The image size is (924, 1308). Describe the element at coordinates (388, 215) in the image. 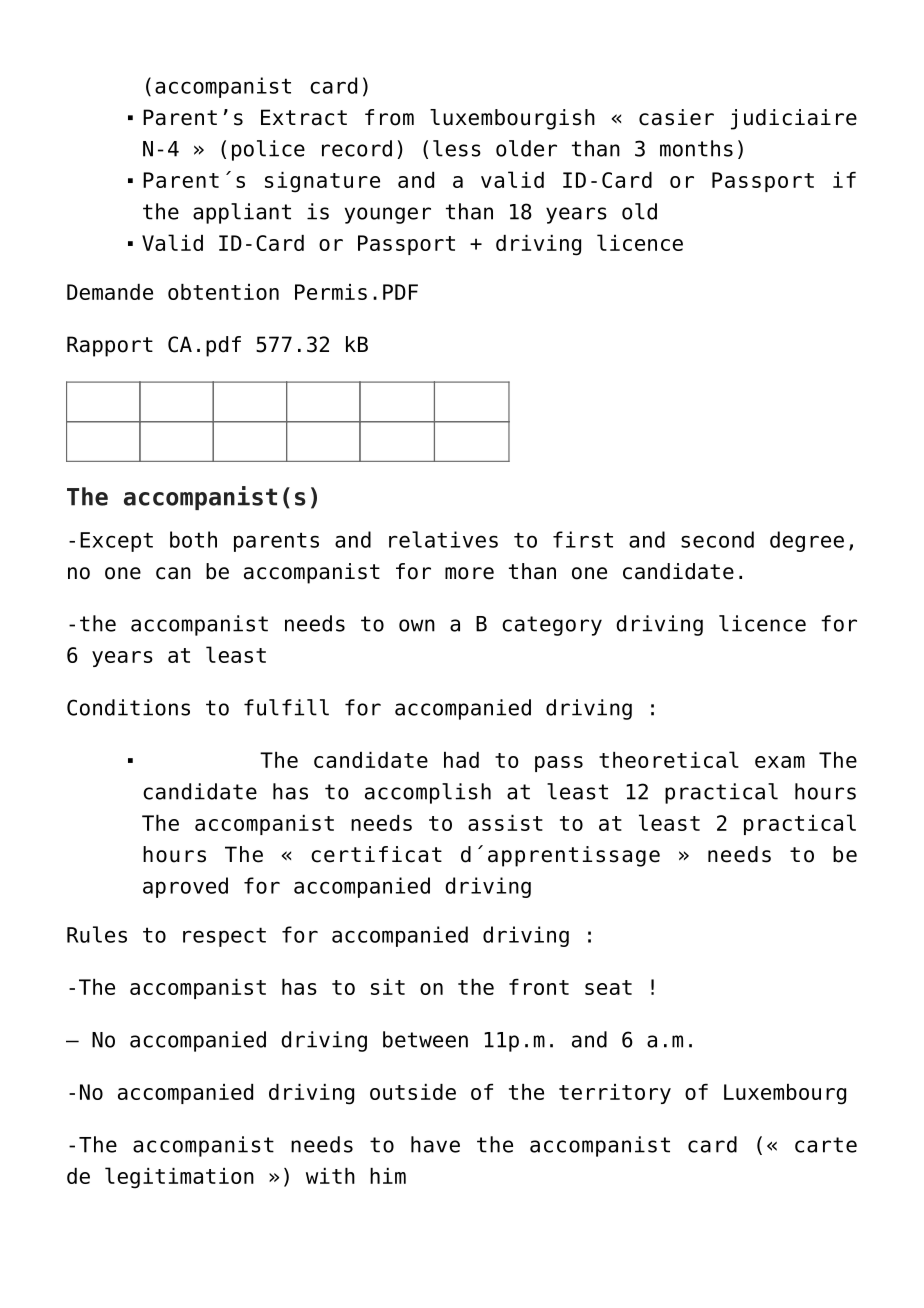

I see `younger` at that location.
